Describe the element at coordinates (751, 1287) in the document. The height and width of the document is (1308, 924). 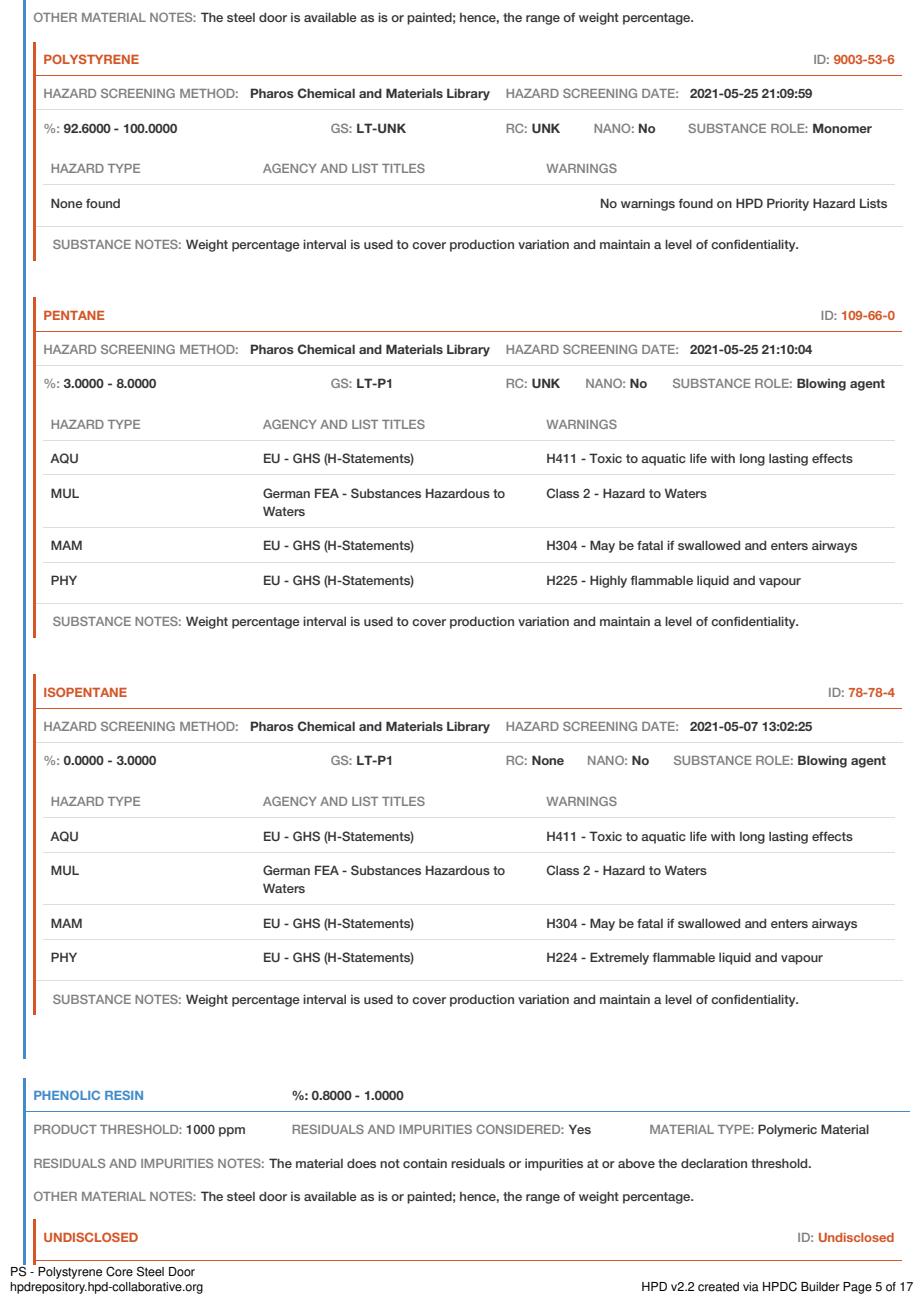
I see `via` at that location.
